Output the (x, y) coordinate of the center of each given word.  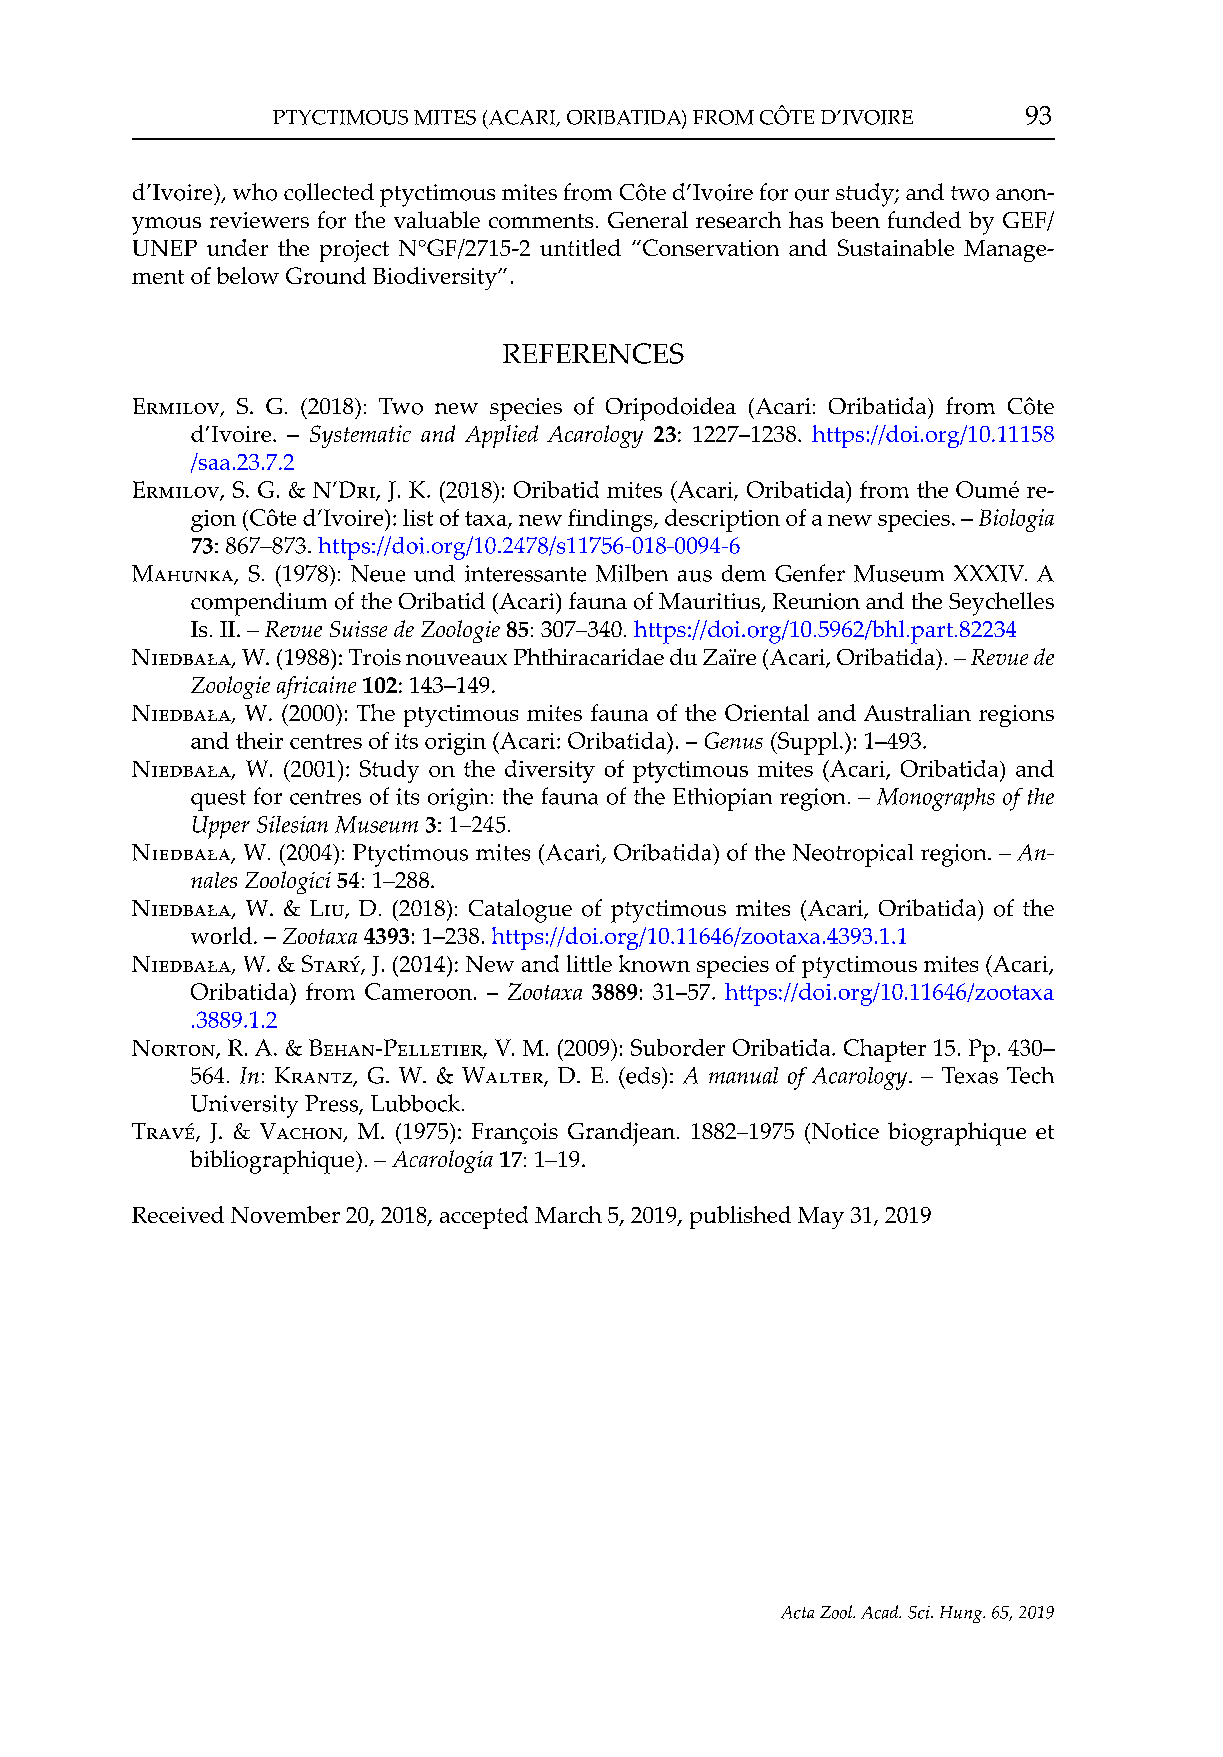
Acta (797, 1612)
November (285, 1214)
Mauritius (711, 602)
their (259, 740)
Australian (917, 712)
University (244, 1106)
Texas (970, 1075)
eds (643, 1075)
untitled (580, 247)
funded (924, 219)
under (237, 247)
